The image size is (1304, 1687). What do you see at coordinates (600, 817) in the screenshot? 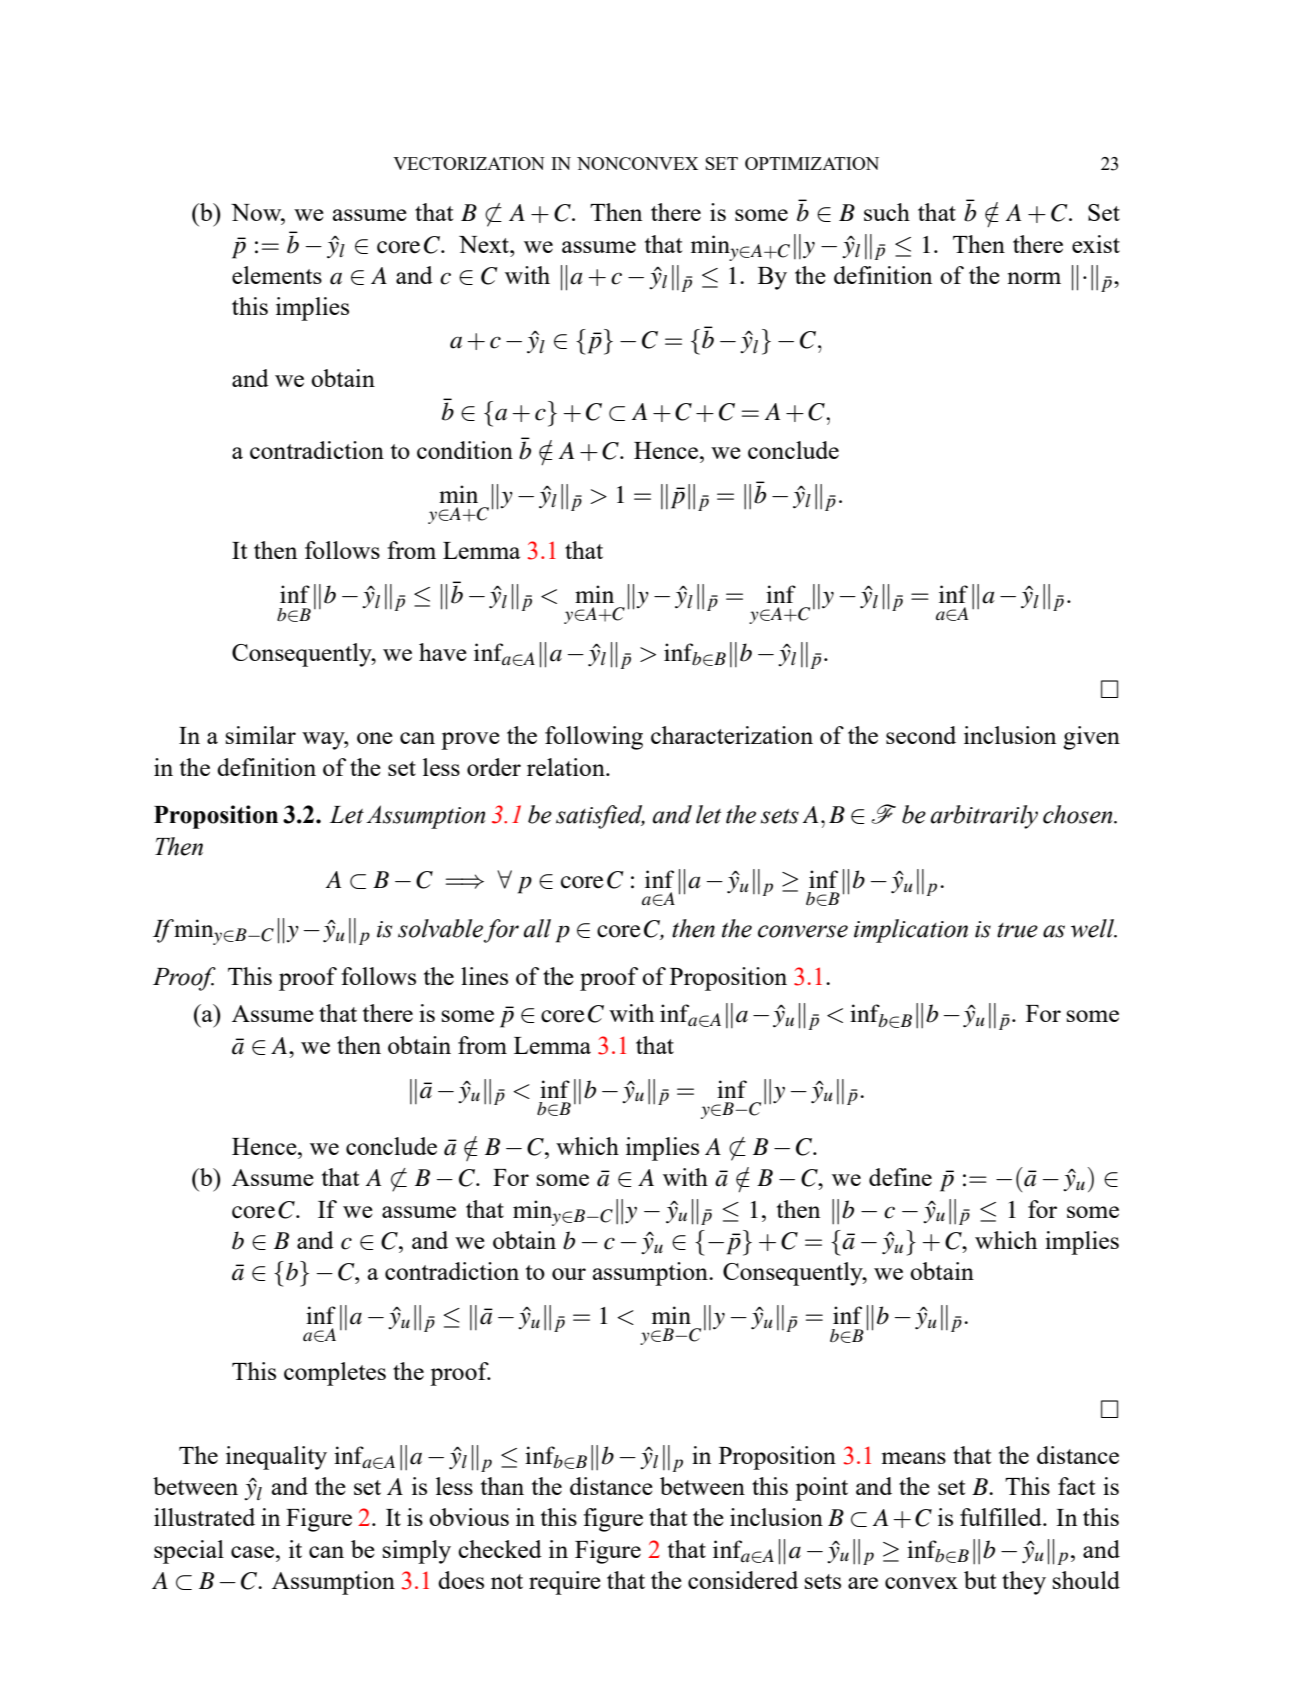
I see `satisfied` at bounding box center [600, 817].
